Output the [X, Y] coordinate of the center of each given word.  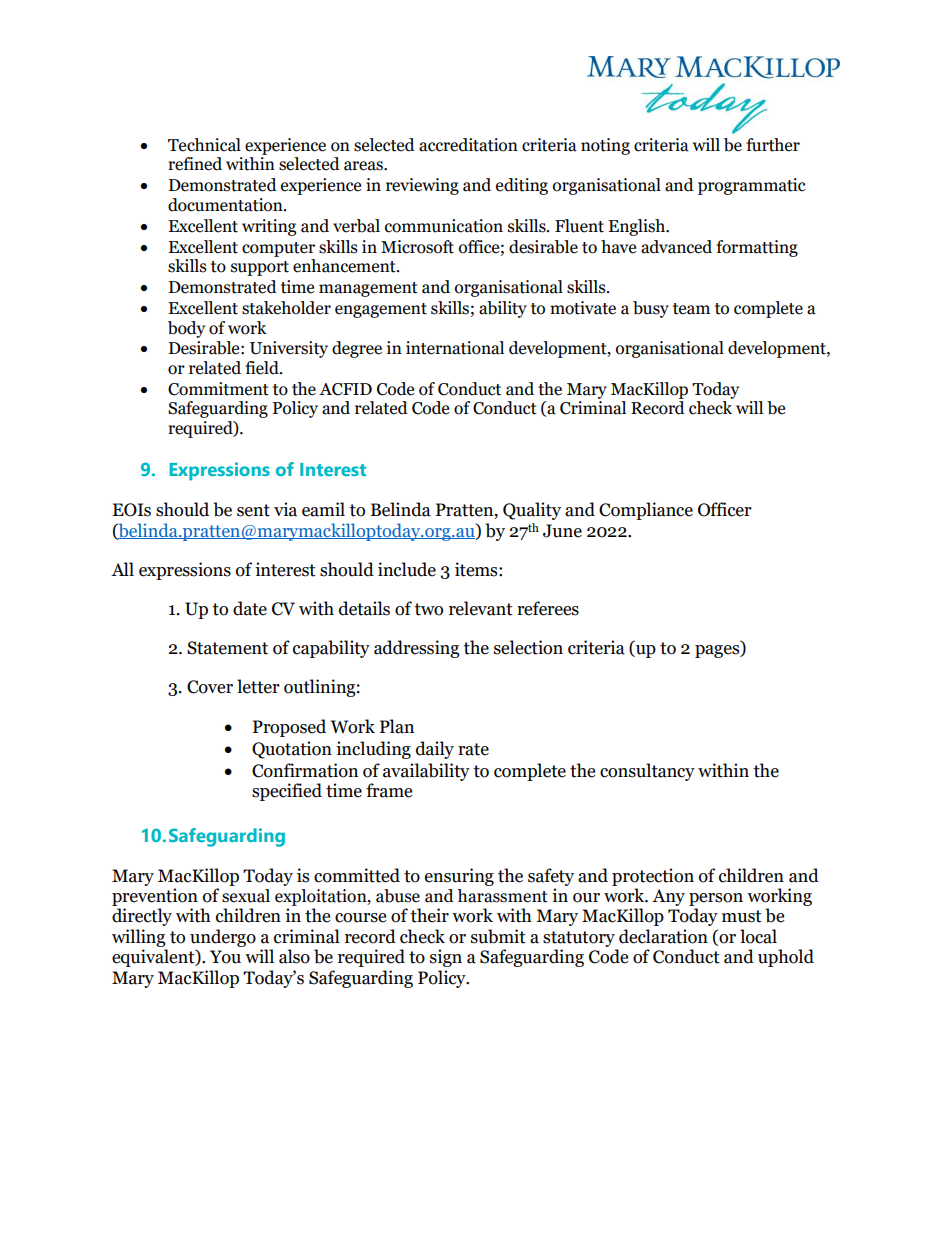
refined [195, 164]
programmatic [752, 186]
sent [253, 510]
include [407, 569]
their [429, 915]
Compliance [646, 511]
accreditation [468, 145]
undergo [223, 938]
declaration [663, 936]
